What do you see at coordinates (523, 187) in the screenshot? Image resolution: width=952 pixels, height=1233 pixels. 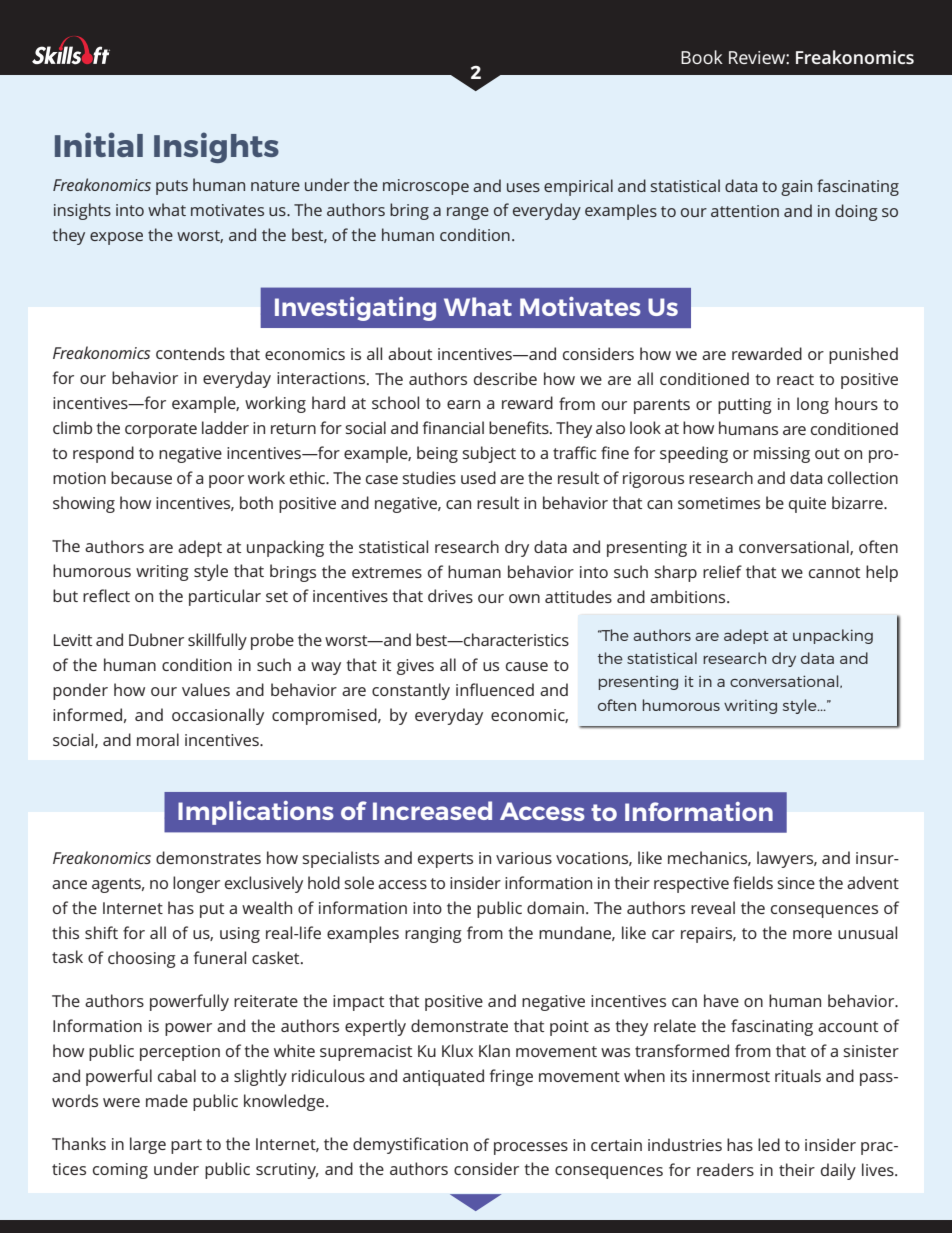 I see `uses` at bounding box center [523, 187].
